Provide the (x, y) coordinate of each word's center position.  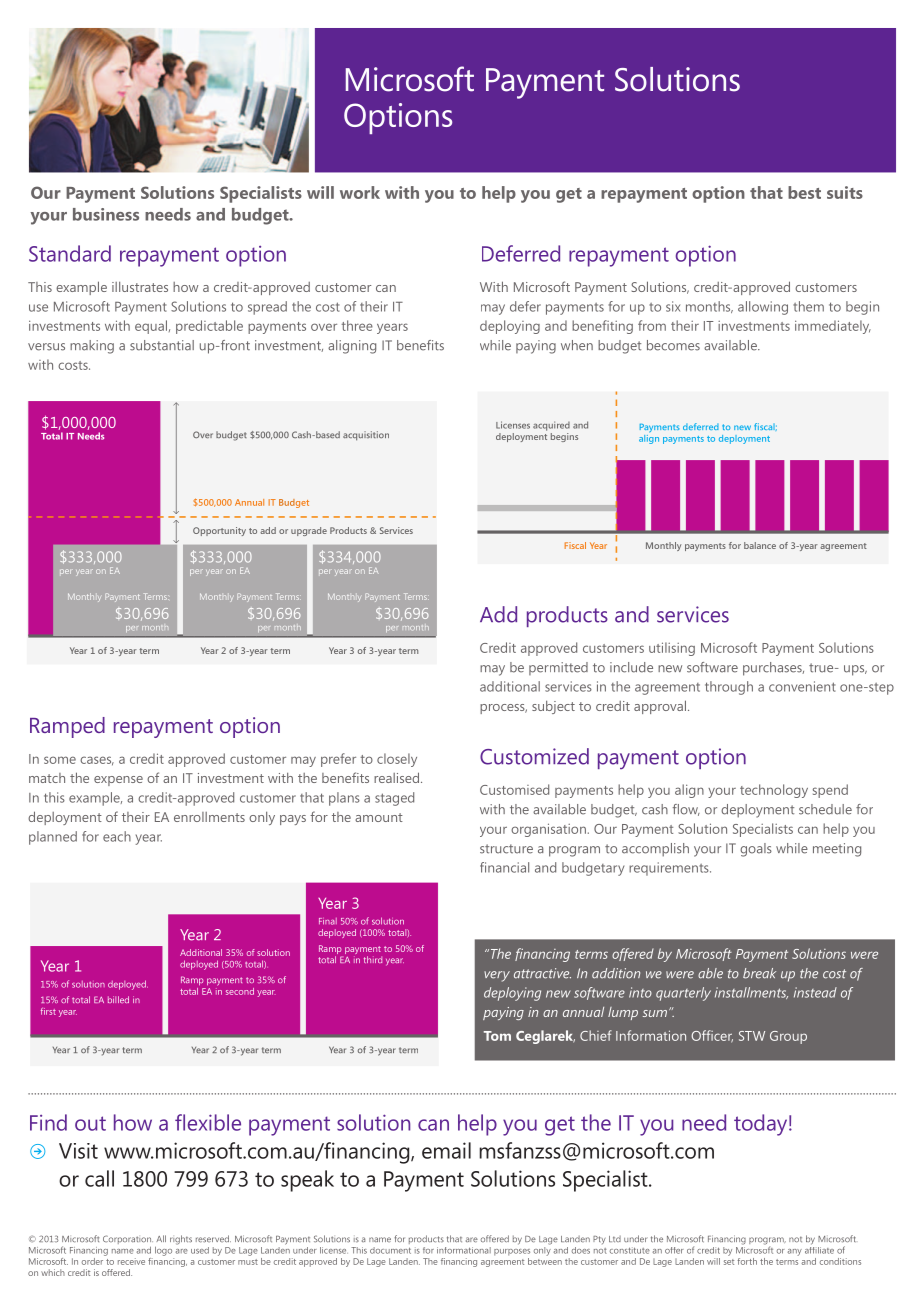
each (117, 836)
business (106, 214)
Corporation (128, 1239)
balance (760, 545)
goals (756, 850)
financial (504, 867)
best (804, 192)
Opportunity (219, 531)
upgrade (309, 531)
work (360, 192)
